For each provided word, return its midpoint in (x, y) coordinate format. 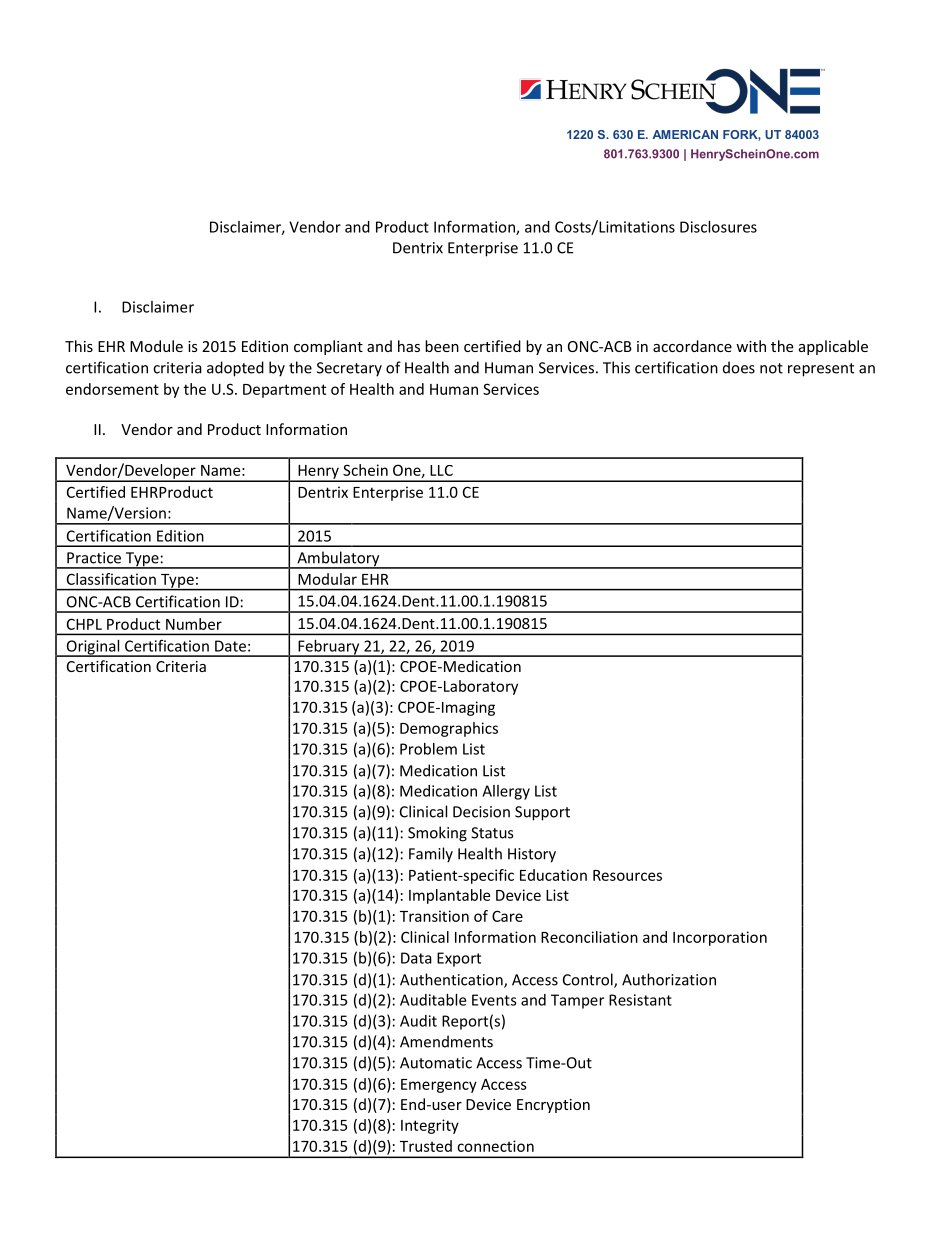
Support (542, 813)
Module (156, 346)
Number (194, 624)
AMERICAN (685, 134)
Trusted (426, 1146)
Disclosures (718, 227)
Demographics (449, 729)
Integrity (430, 1126)
